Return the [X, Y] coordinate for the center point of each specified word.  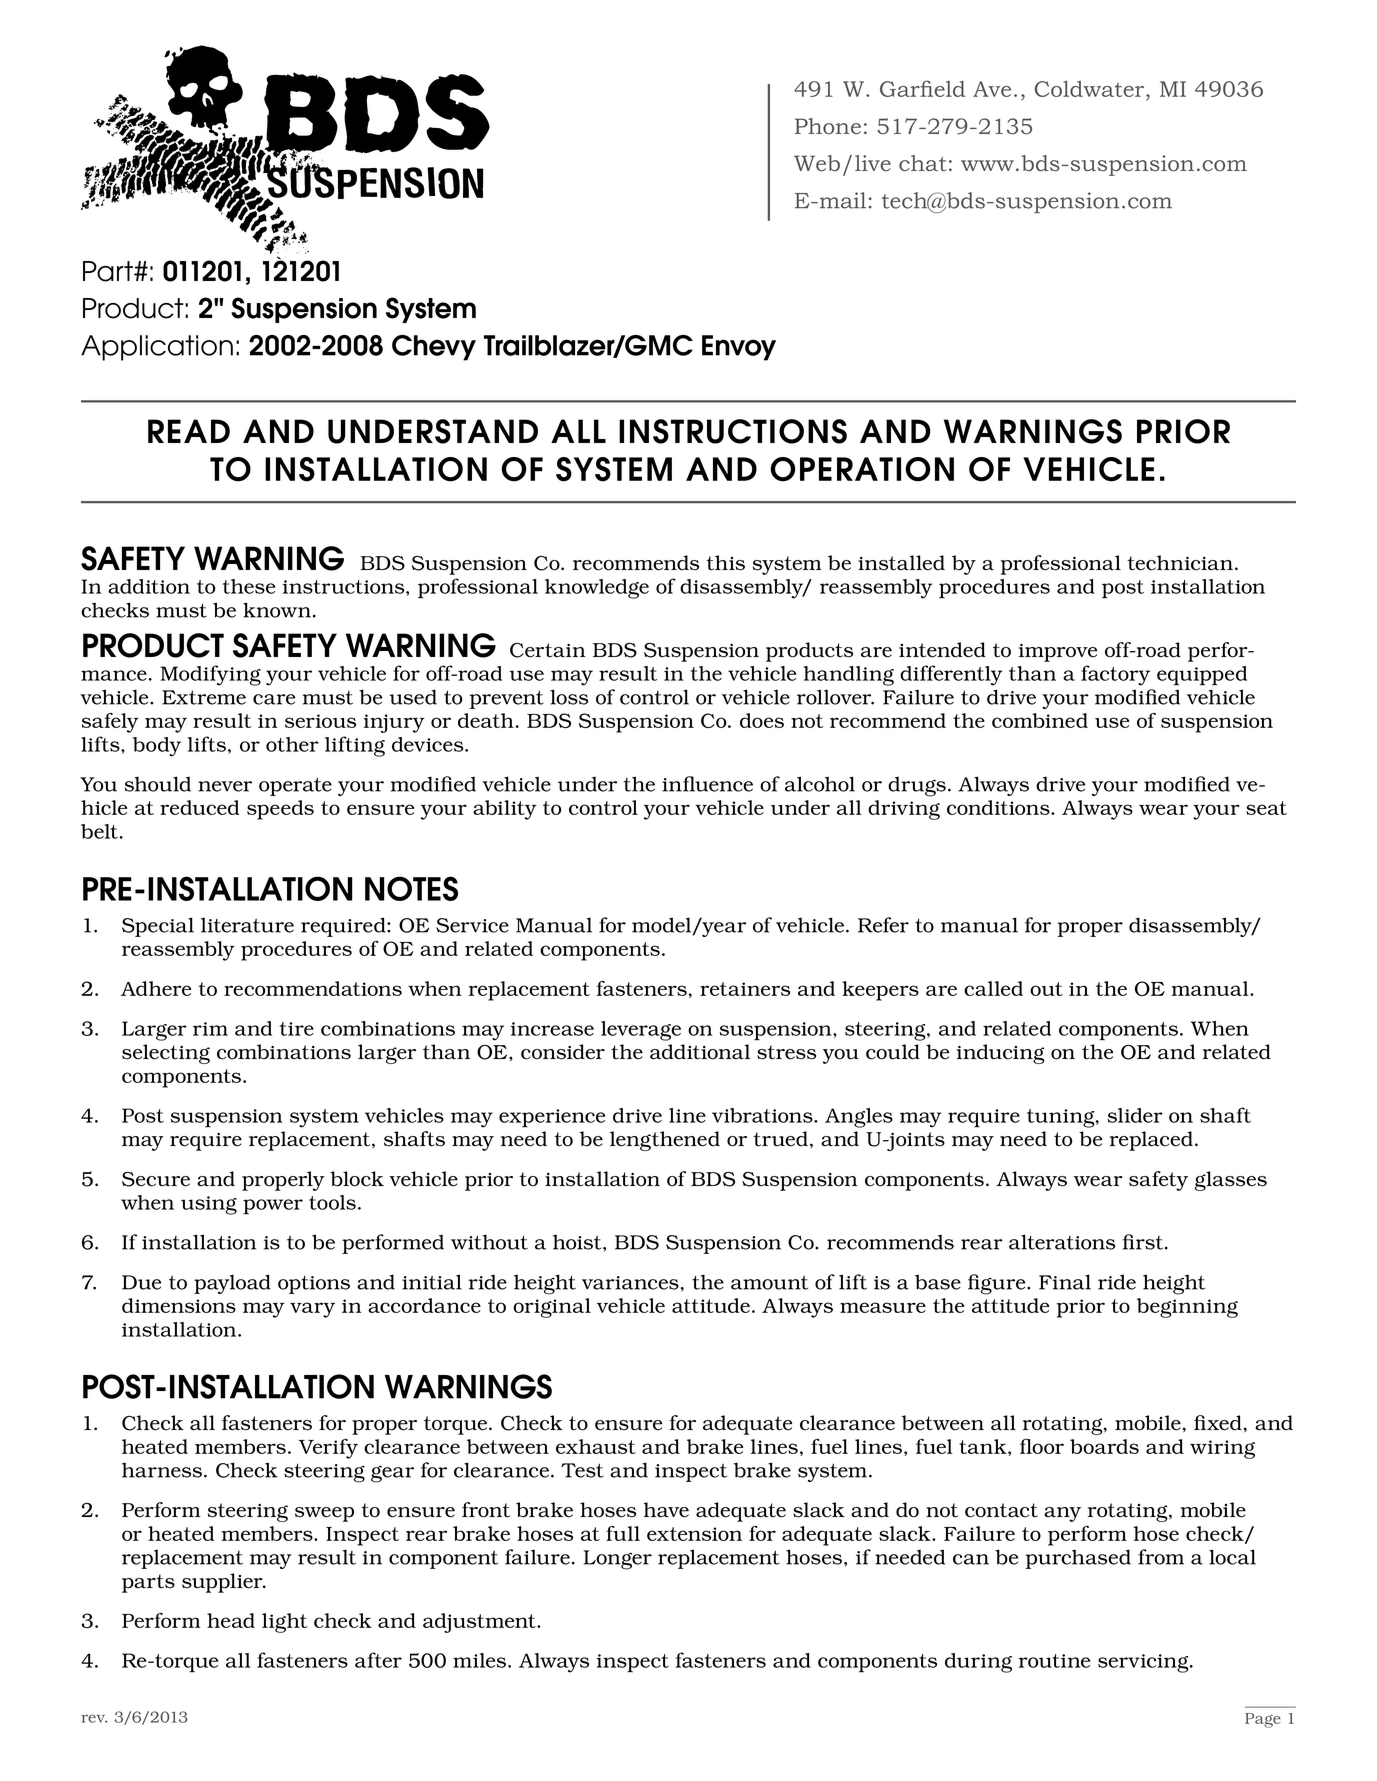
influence [707, 784]
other [292, 744]
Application [157, 348]
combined [1040, 720]
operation [862, 469]
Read [189, 431]
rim [210, 1029]
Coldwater [1091, 90]
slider [1135, 1115]
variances [630, 1283]
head [231, 1620]
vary [312, 1310]
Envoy [739, 348]
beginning [1187, 1308]
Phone [828, 126]
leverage [641, 1031]
